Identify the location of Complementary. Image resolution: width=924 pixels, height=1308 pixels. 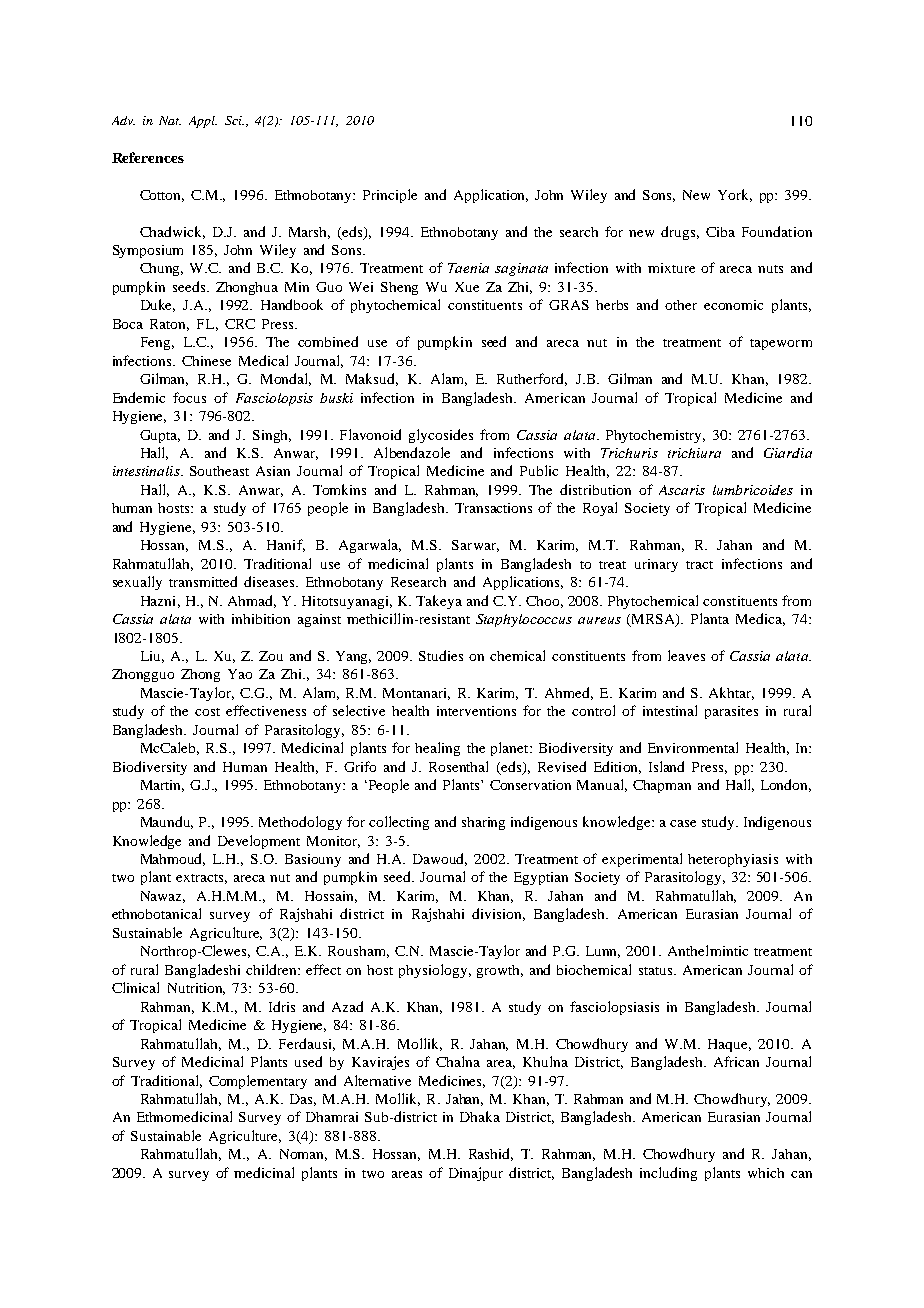
(258, 1082).
